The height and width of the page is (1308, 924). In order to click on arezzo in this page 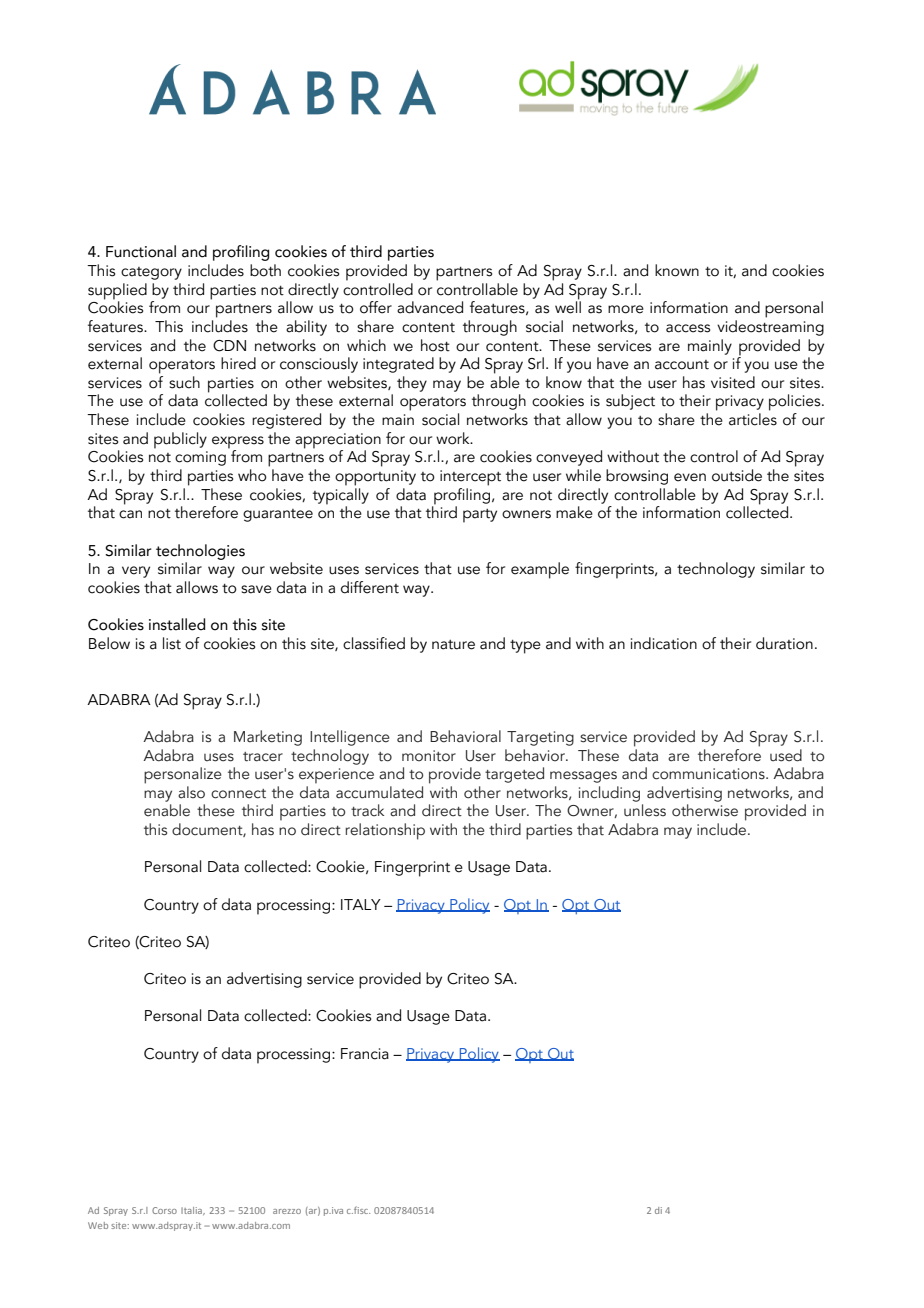, I will do `click(287, 1211)`.
